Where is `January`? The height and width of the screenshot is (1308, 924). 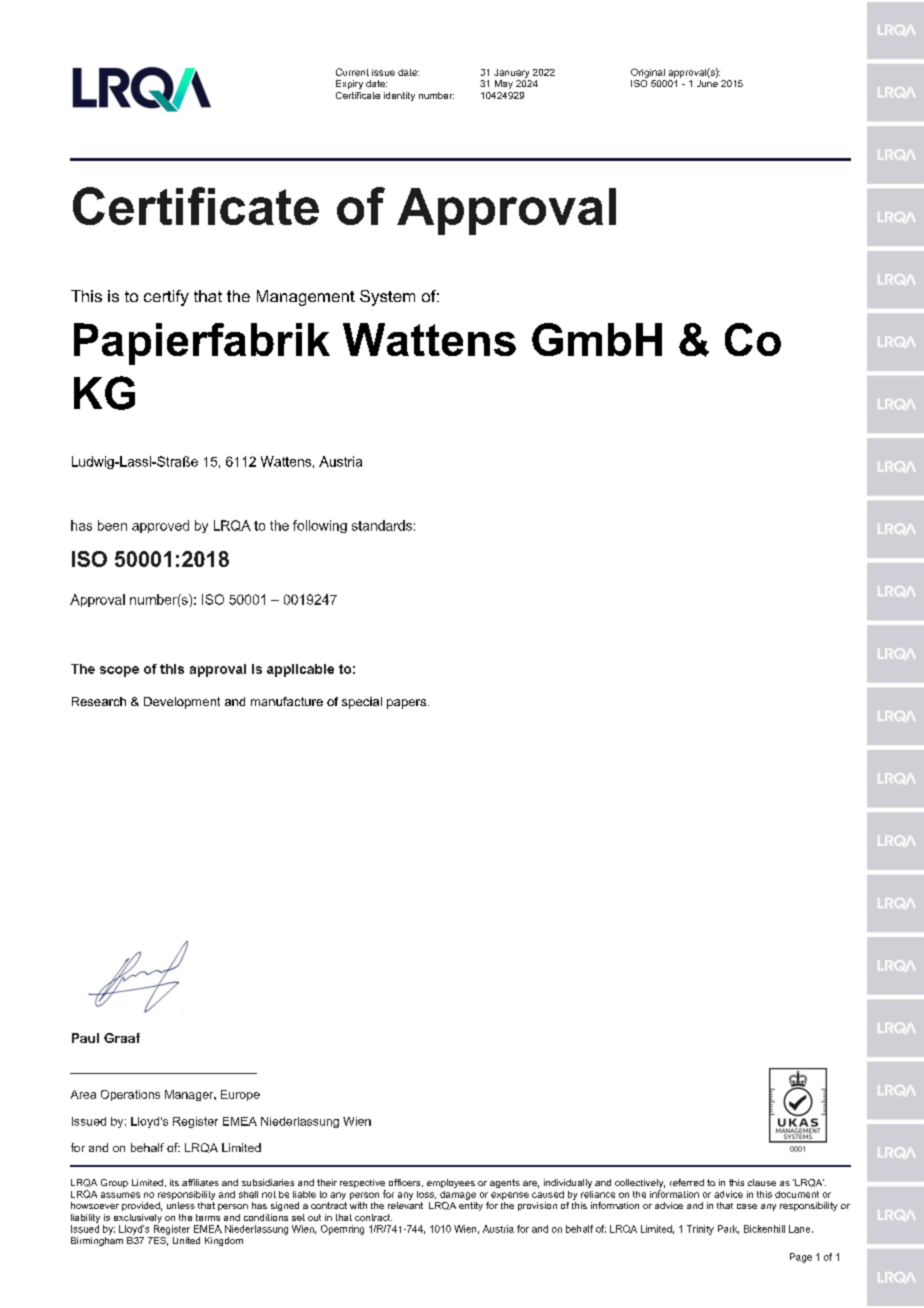
January is located at coordinates (511, 73).
